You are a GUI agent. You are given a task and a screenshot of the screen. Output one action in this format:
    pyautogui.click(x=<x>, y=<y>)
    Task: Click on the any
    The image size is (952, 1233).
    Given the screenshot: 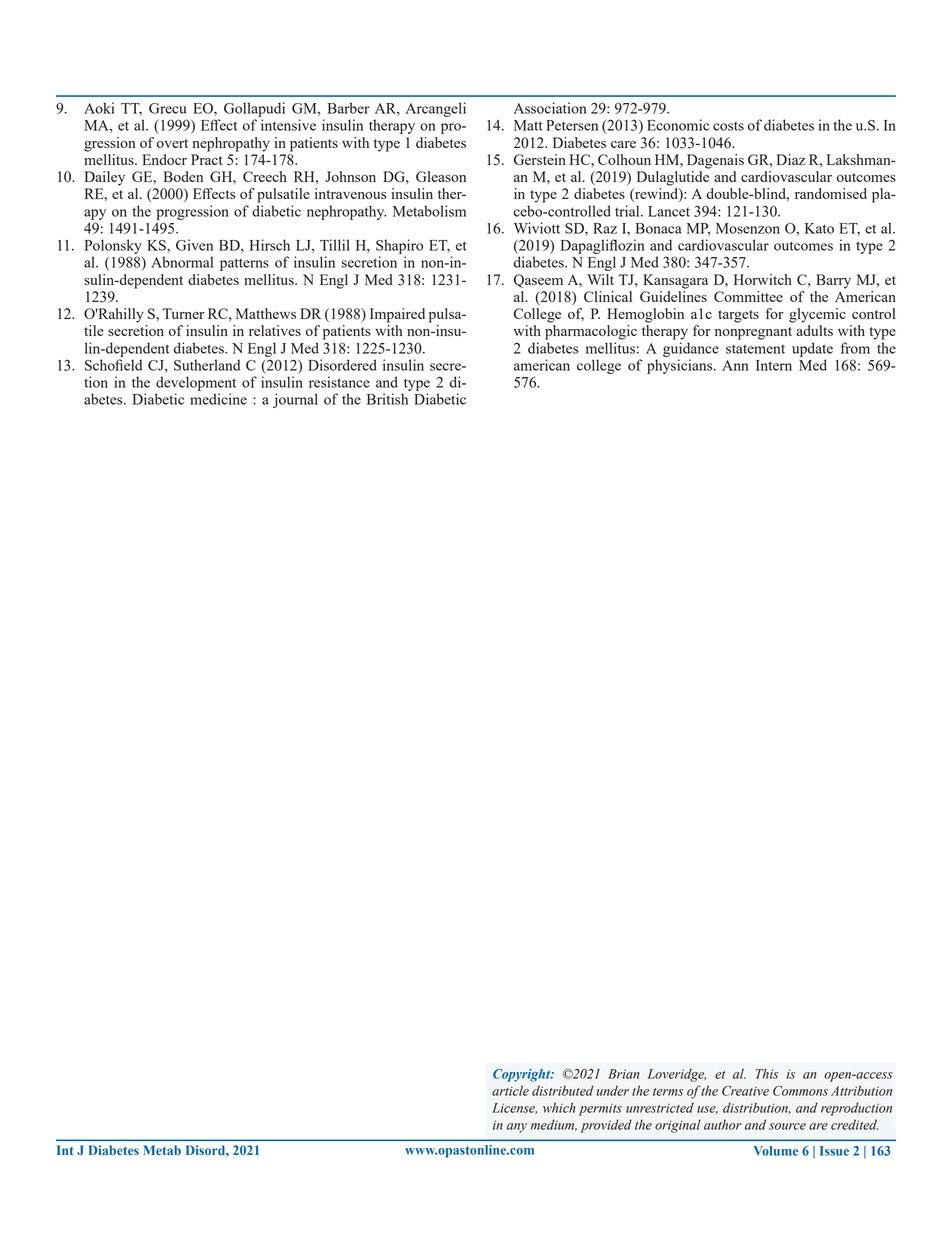 What is the action you would take?
    pyautogui.click(x=517, y=1128)
